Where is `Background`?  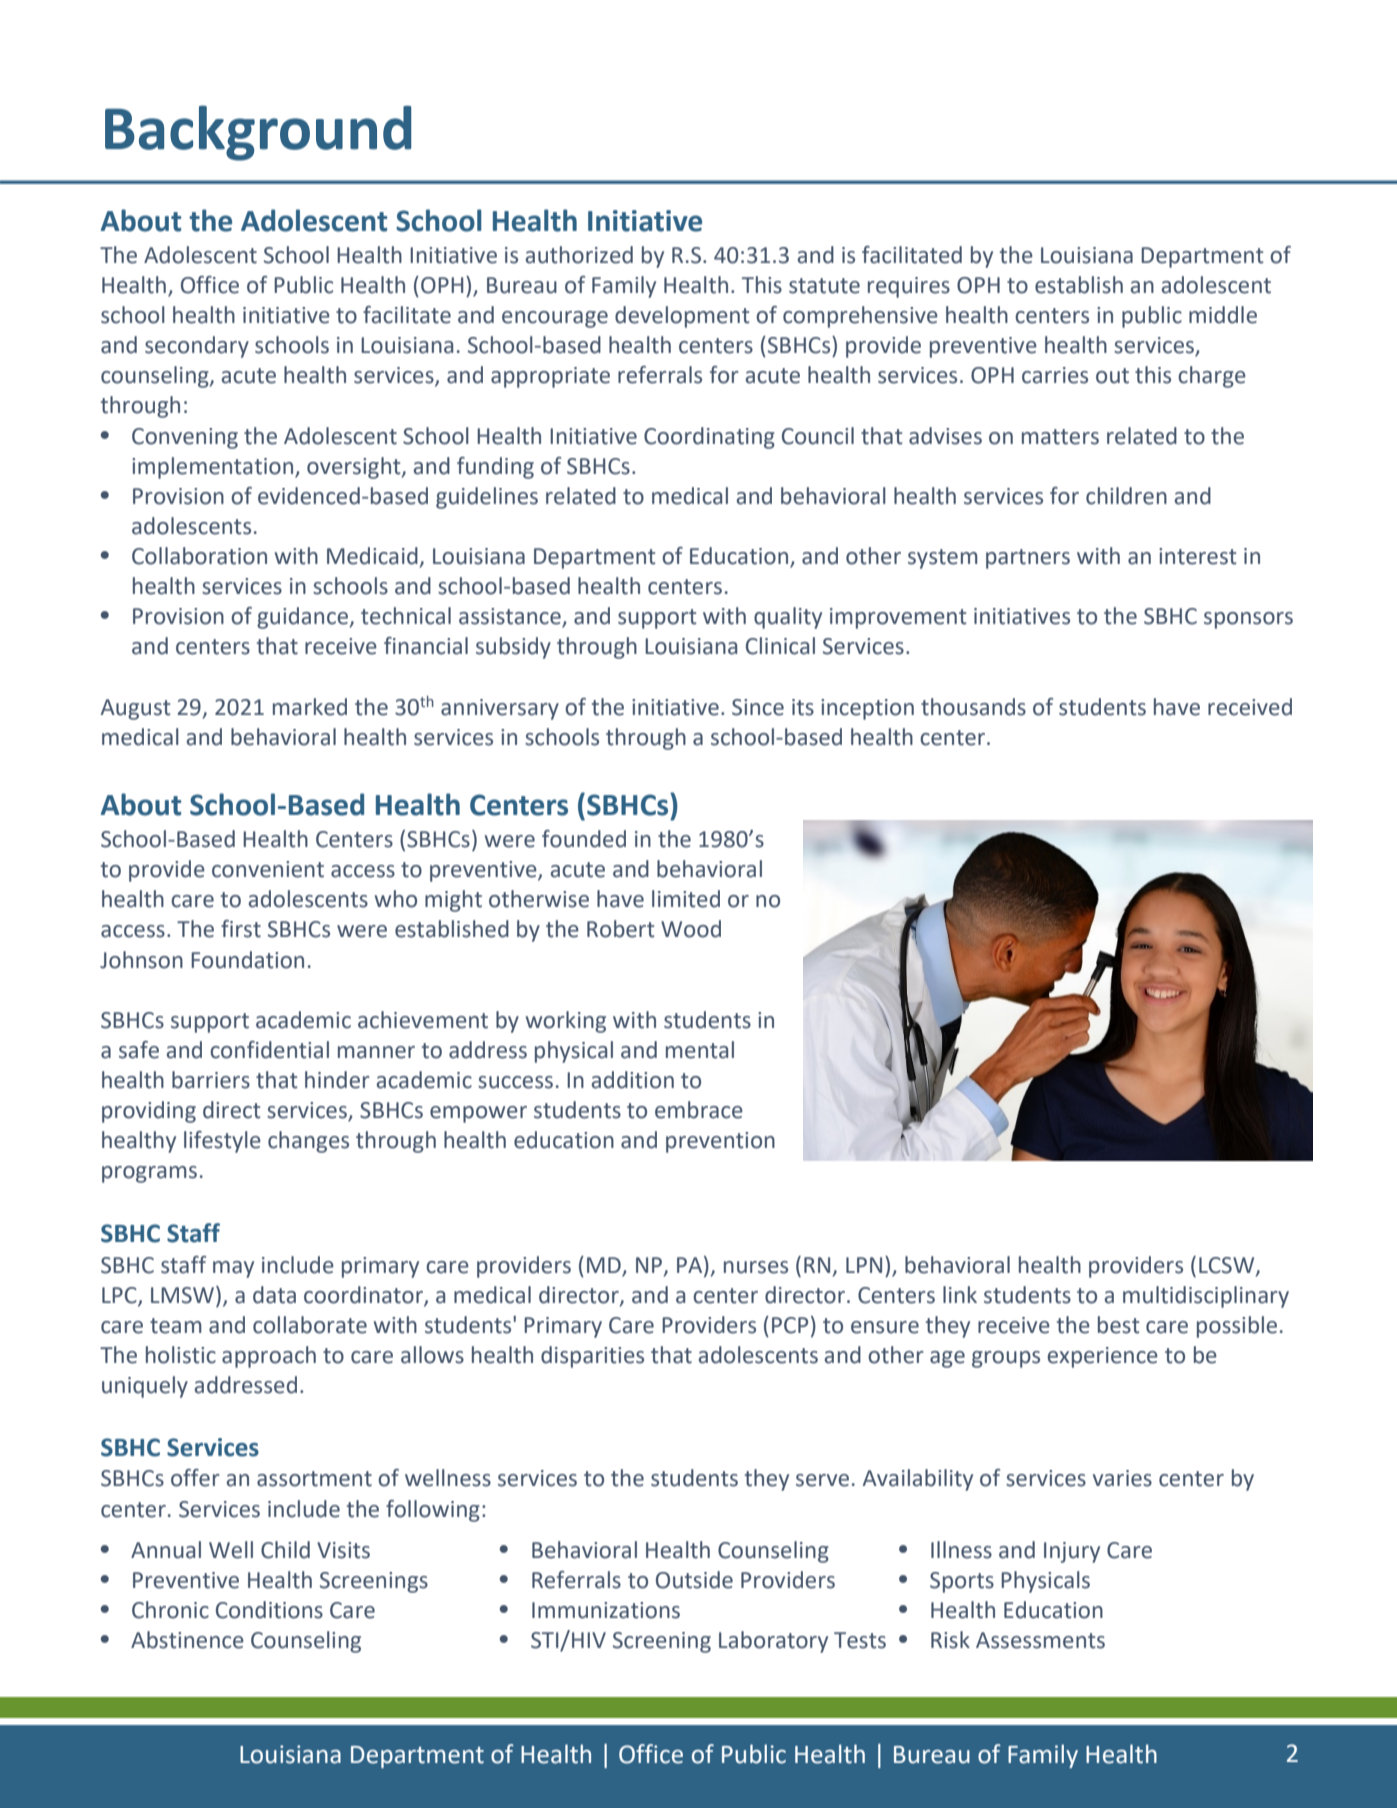
Background is located at coordinates (258, 133).
